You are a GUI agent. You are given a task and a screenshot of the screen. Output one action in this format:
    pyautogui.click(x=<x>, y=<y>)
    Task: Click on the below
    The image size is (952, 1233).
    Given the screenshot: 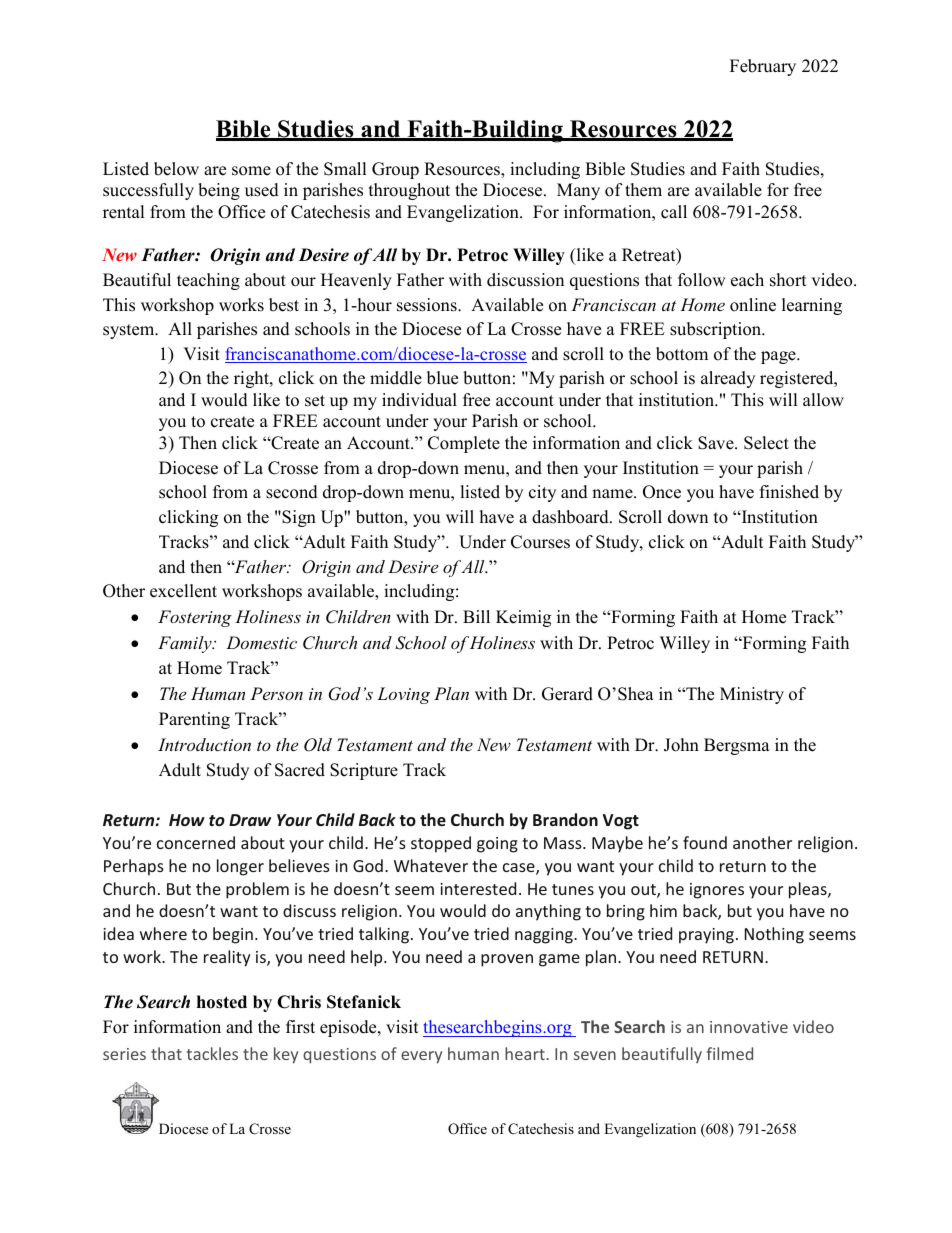 What is the action you would take?
    pyautogui.click(x=176, y=169)
